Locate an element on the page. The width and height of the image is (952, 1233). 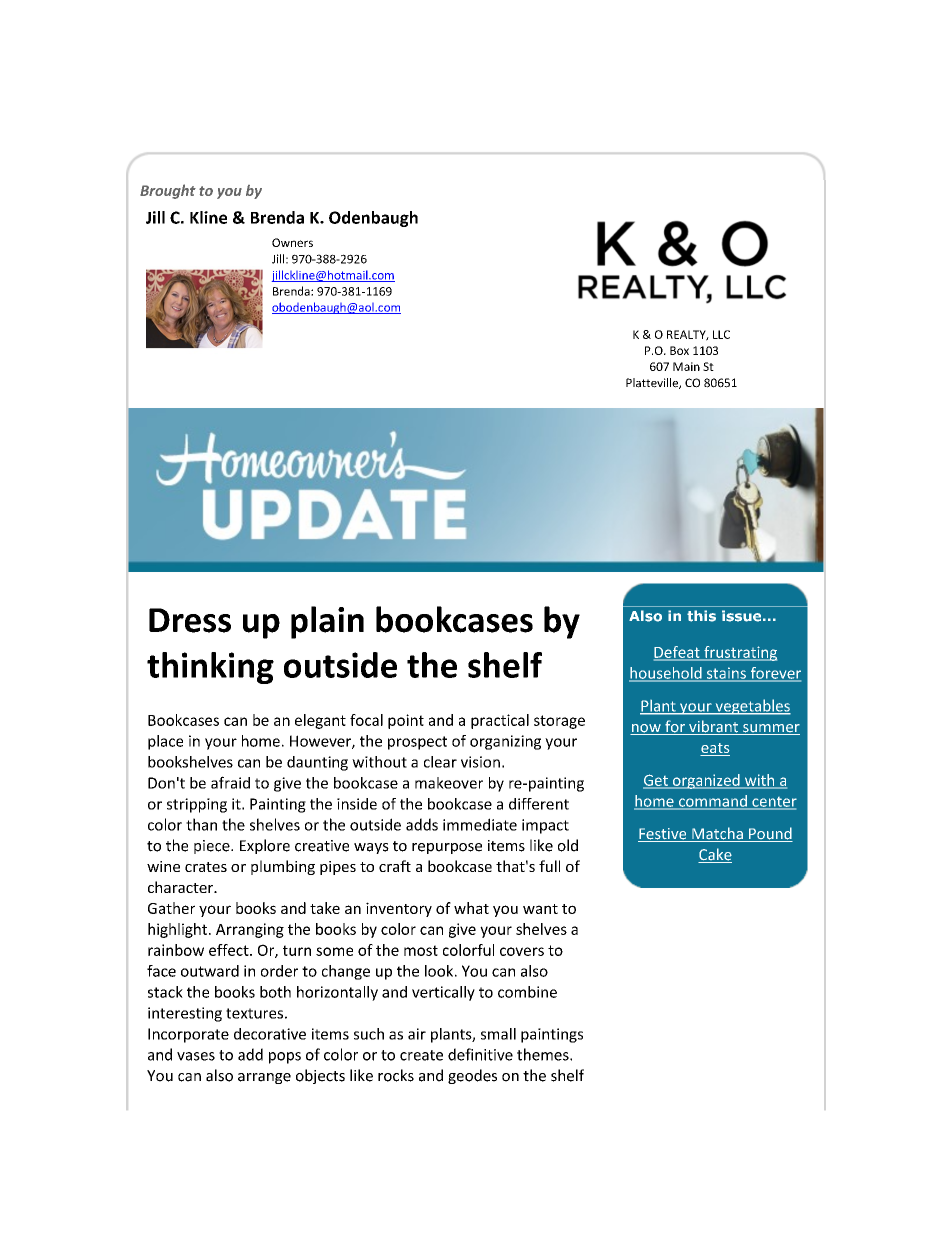
afraid is located at coordinates (230, 782).
